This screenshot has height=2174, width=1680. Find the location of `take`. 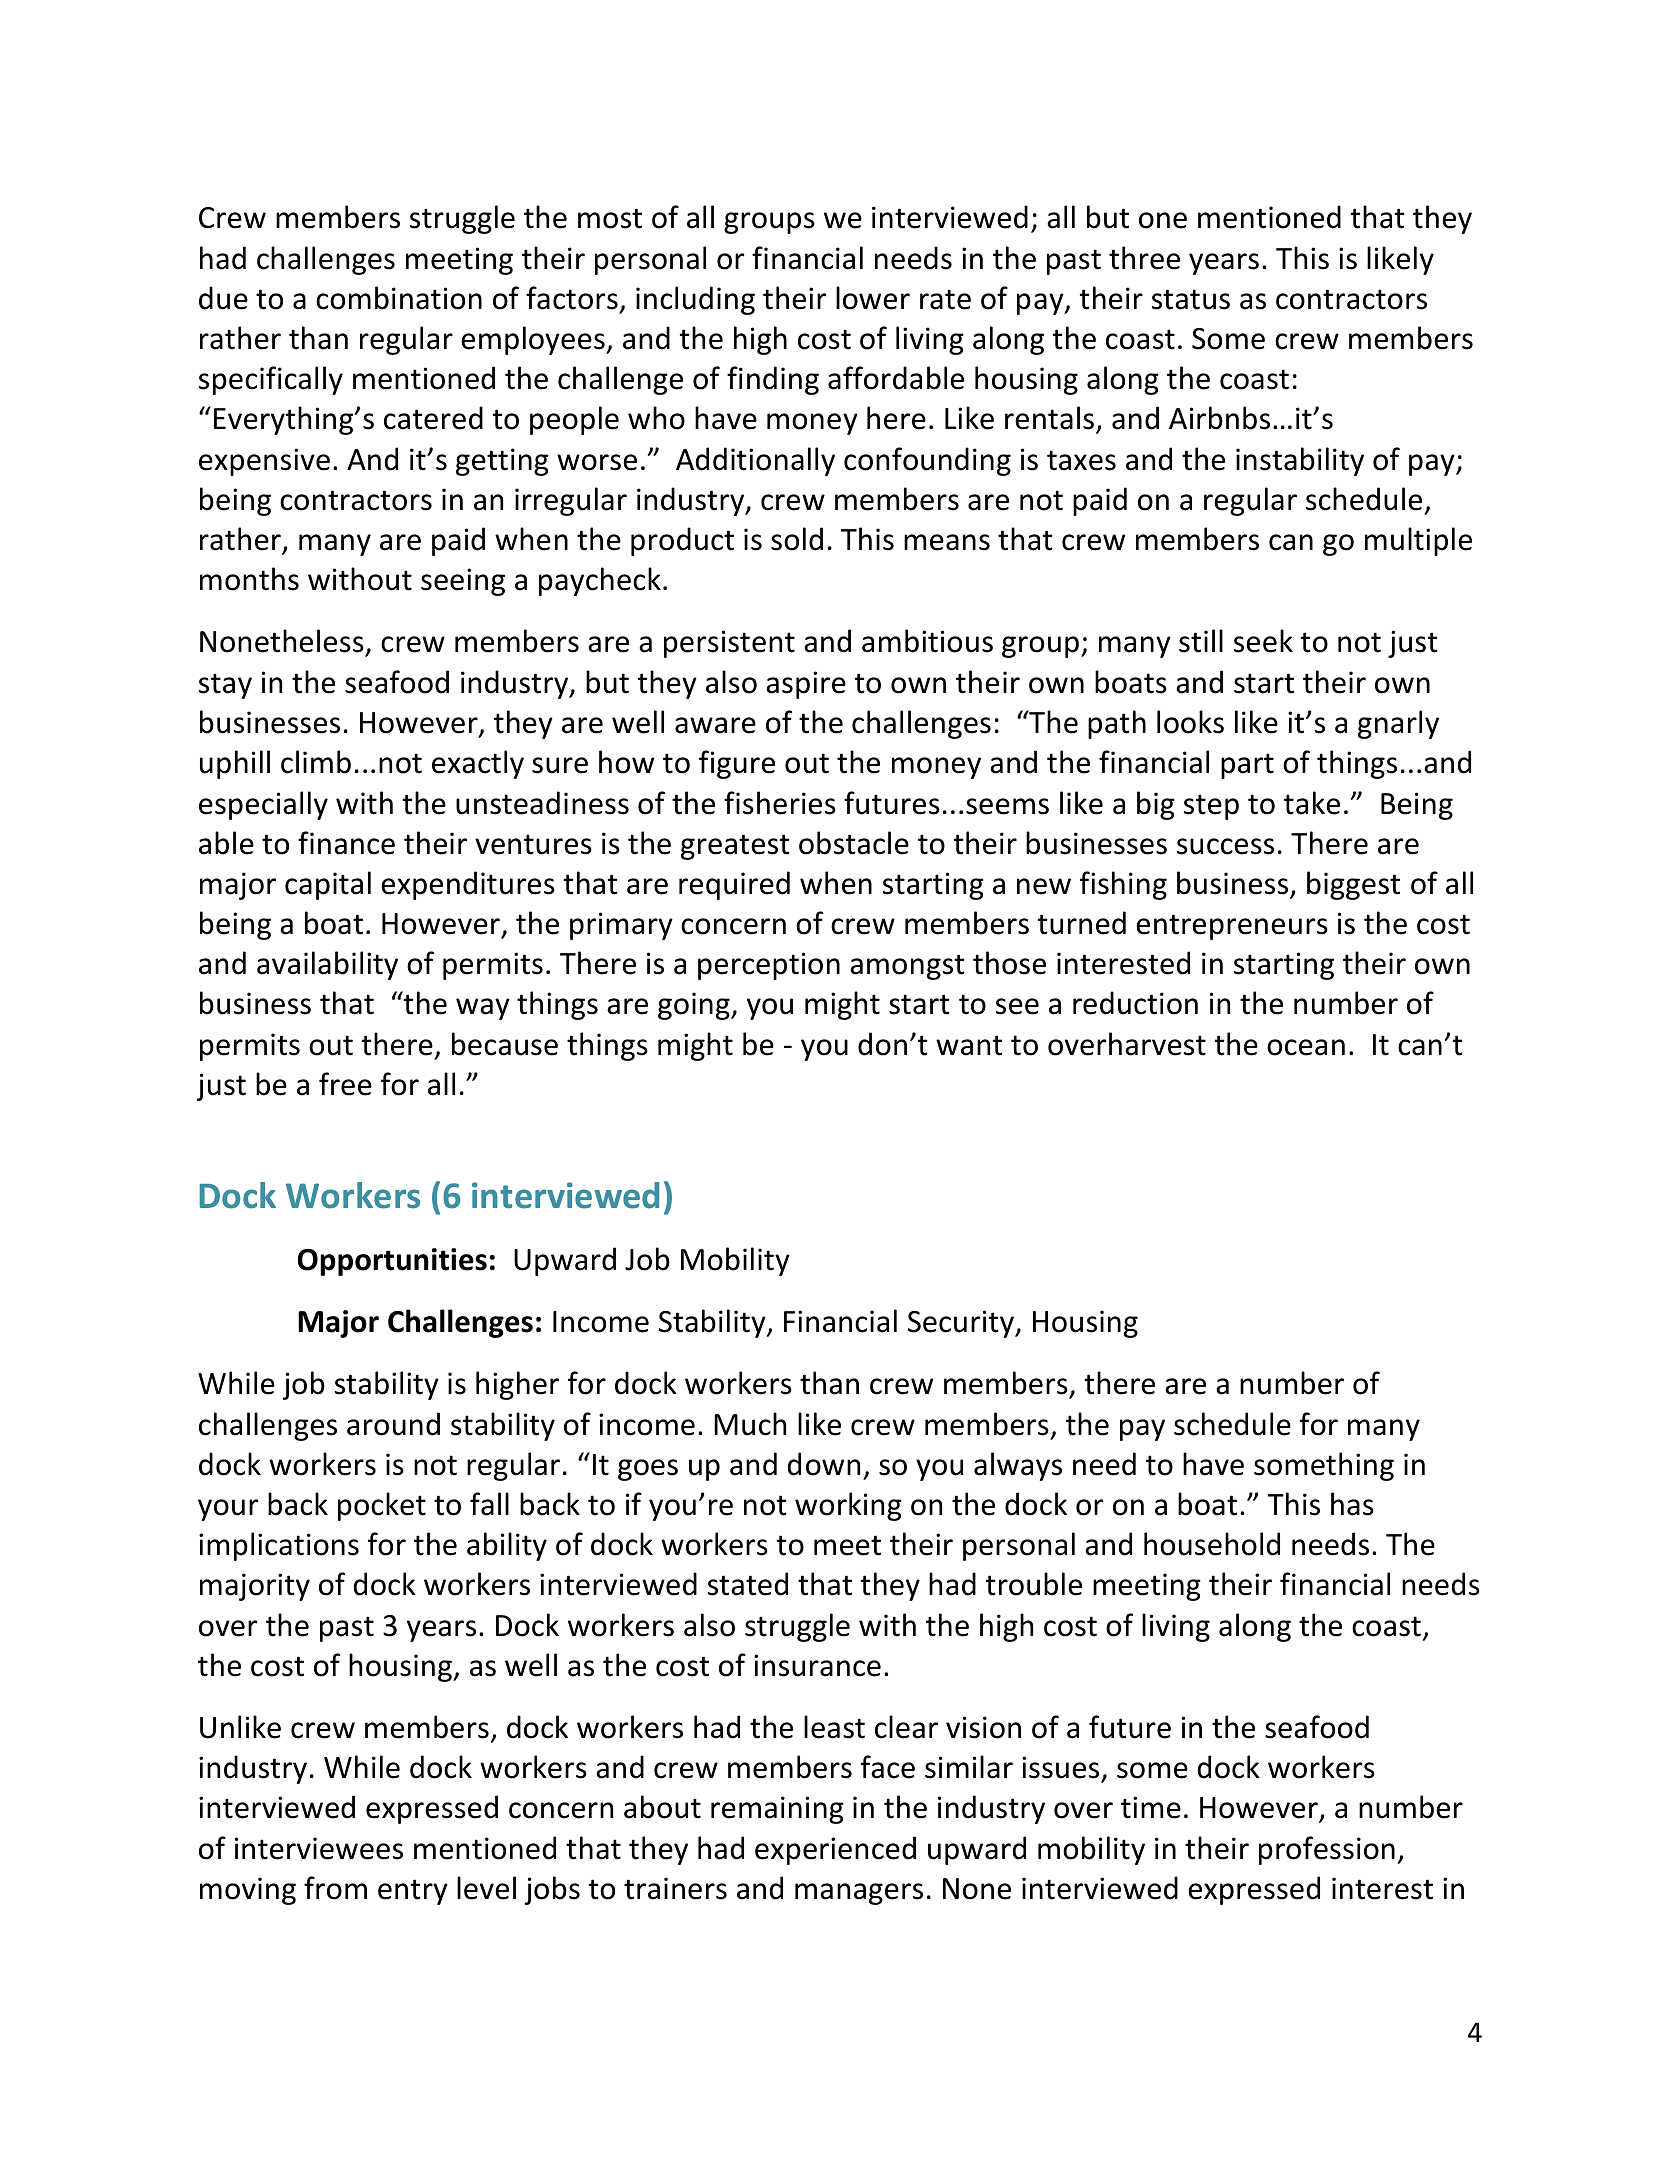

take is located at coordinates (1312, 803).
